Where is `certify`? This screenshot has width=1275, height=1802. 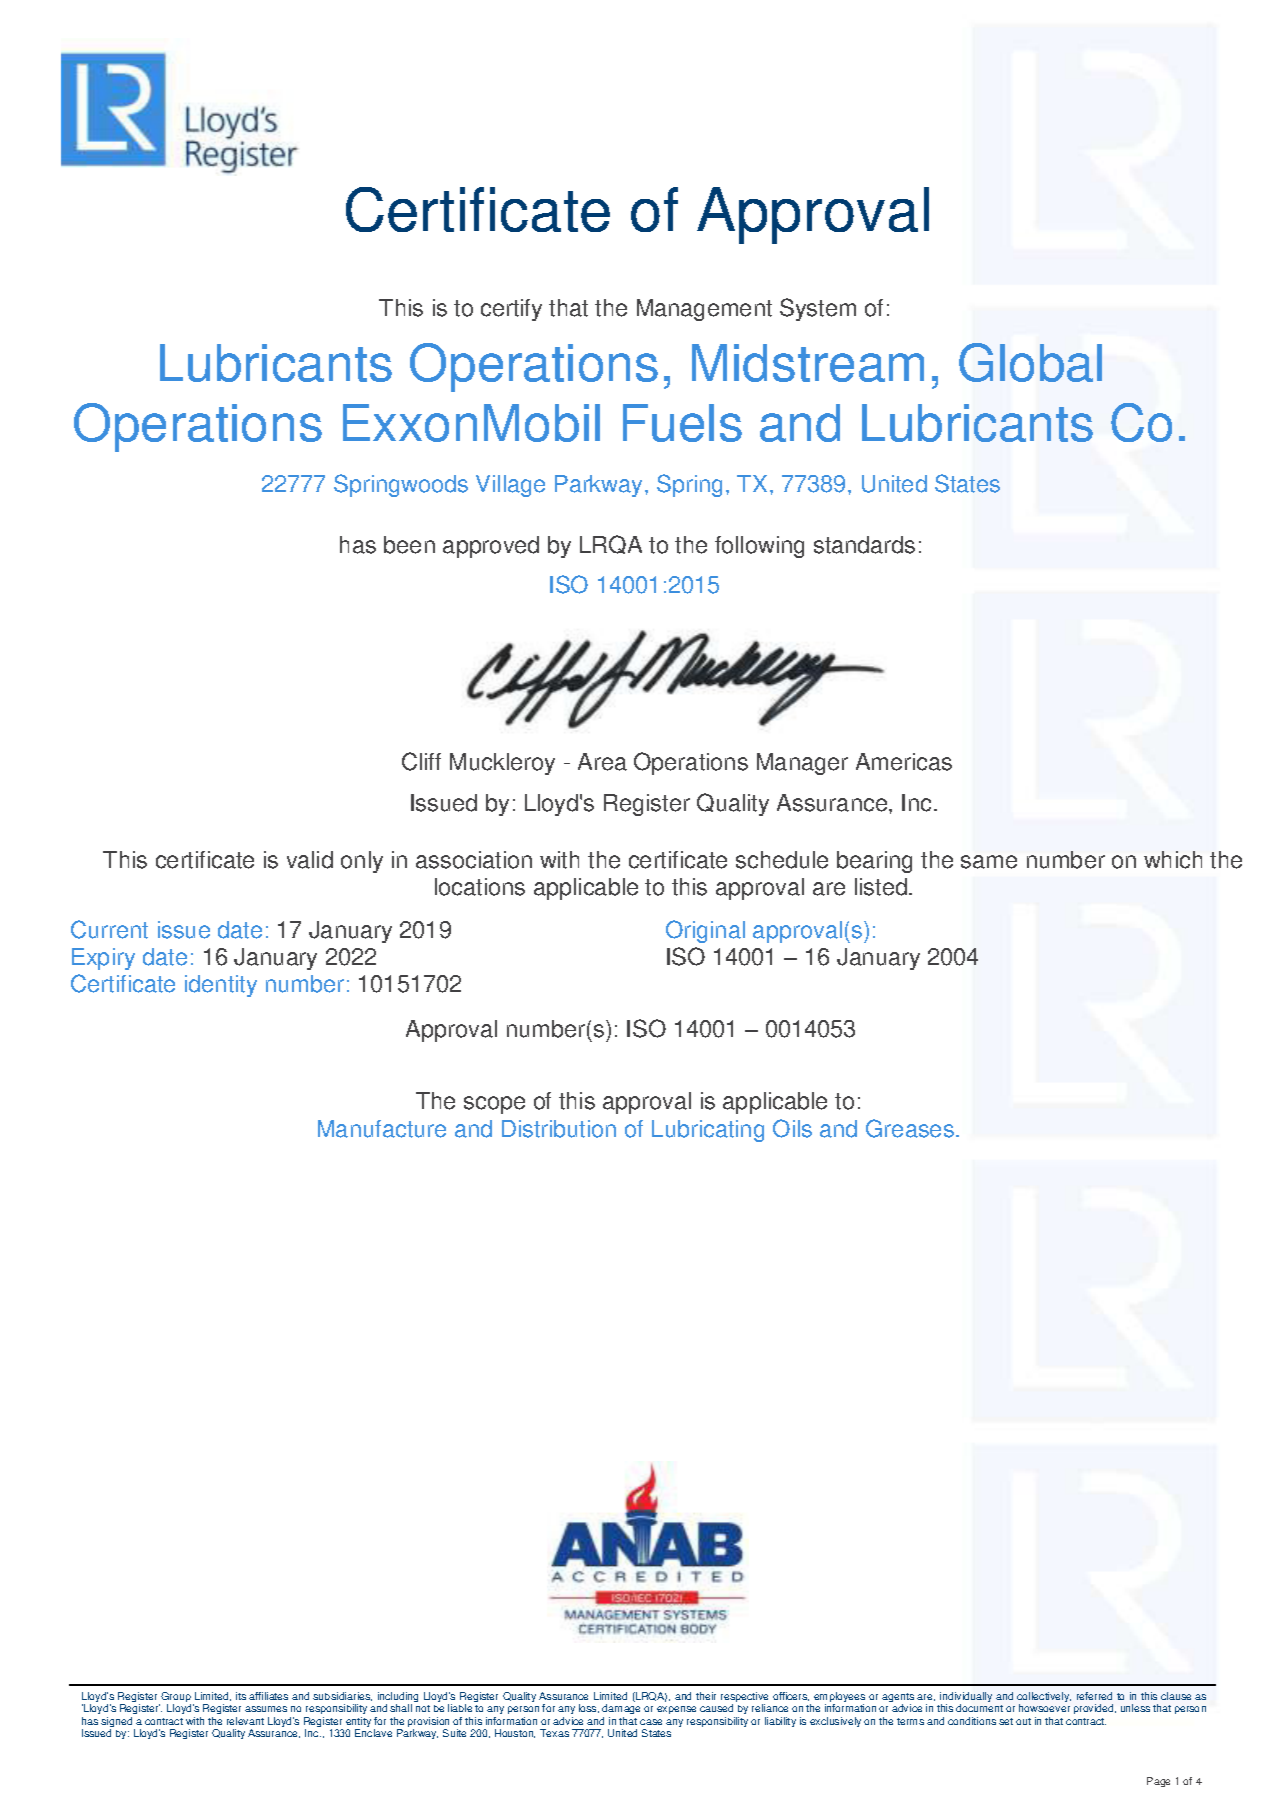 certify is located at coordinates (511, 310).
